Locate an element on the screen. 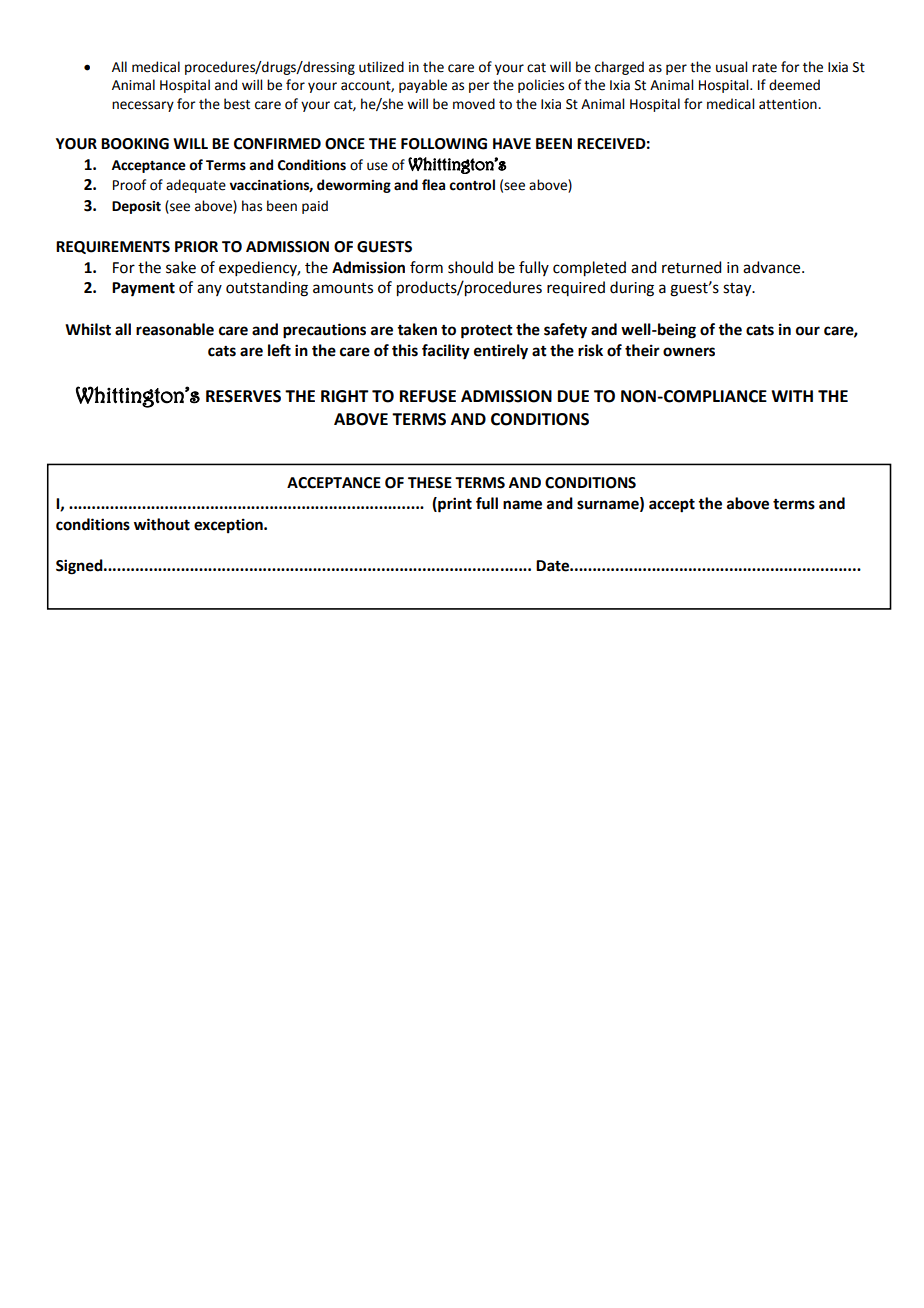 The image size is (924, 1308). payable is located at coordinates (423, 86).
